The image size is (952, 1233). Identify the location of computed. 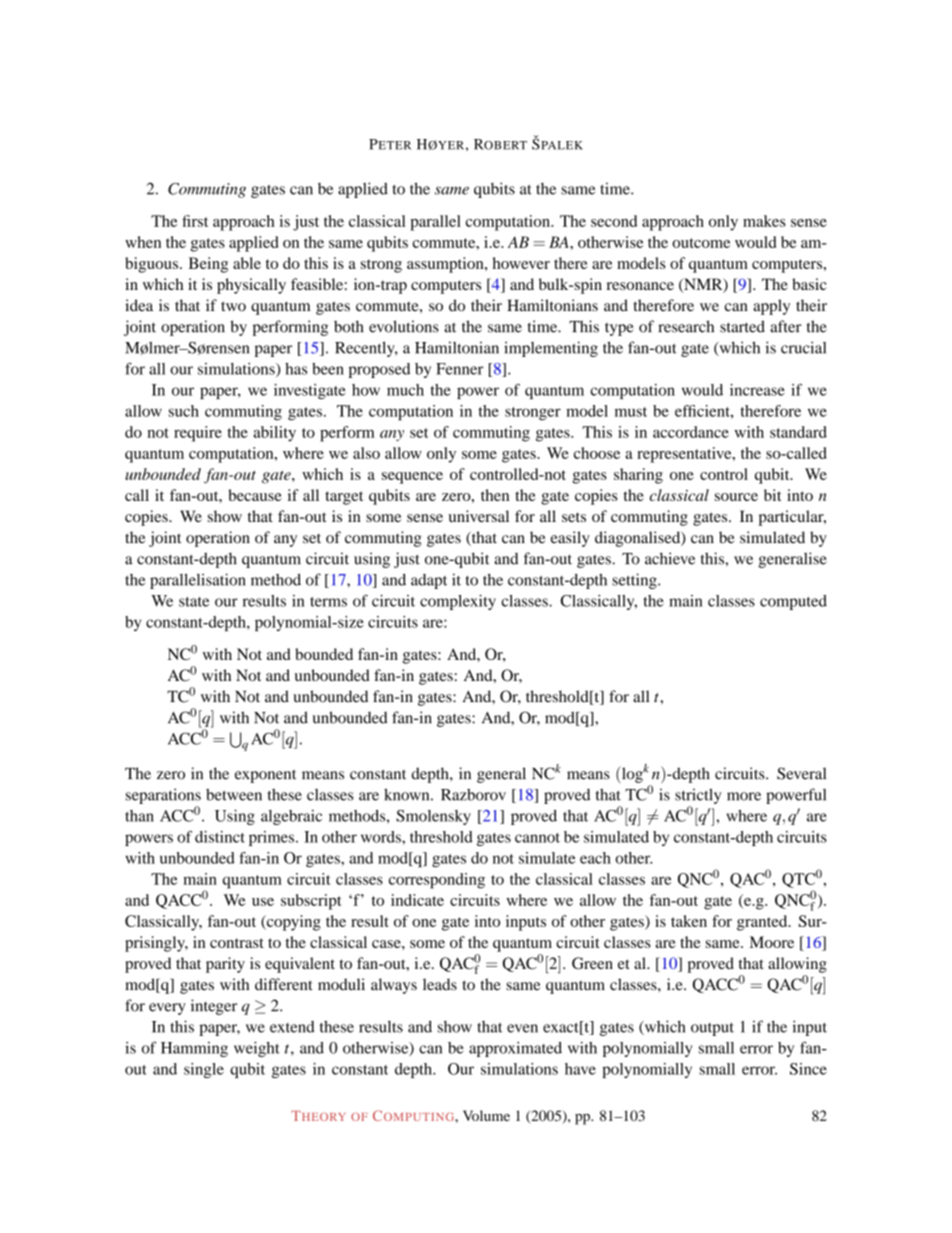
(793, 602).
